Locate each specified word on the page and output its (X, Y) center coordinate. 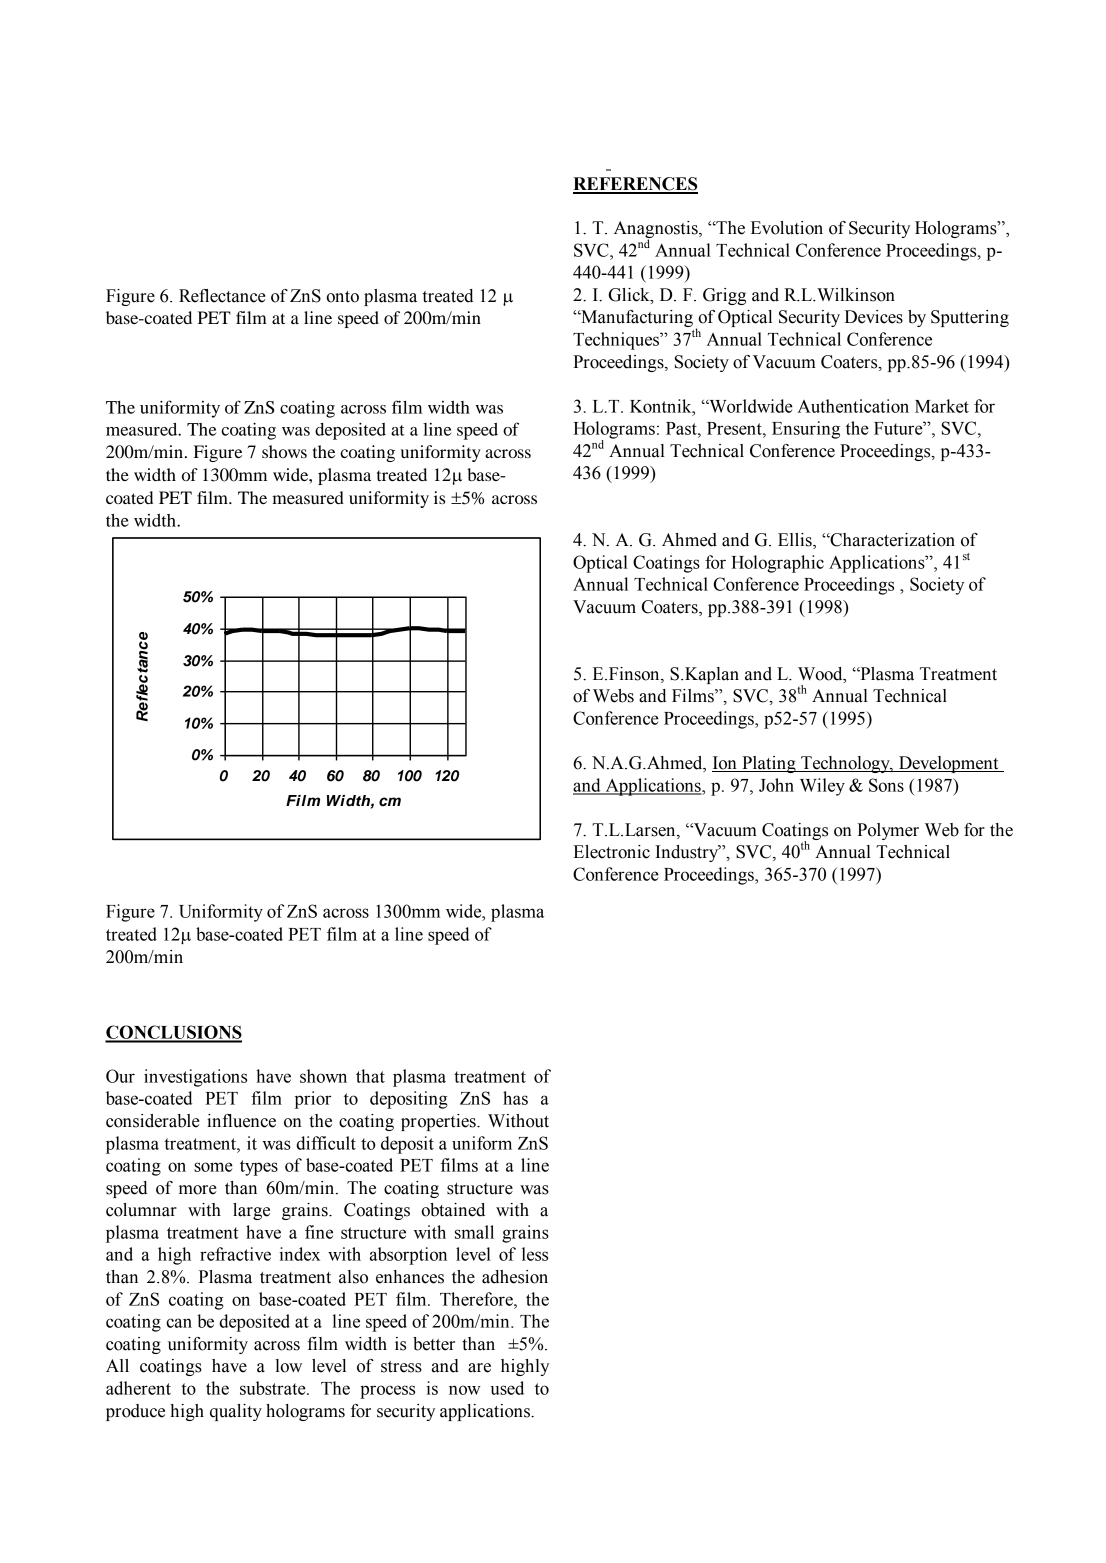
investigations (195, 1078)
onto (342, 297)
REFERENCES (635, 185)
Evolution (787, 228)
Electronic (611, 852)
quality (236, 1412)
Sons (886, 785)
